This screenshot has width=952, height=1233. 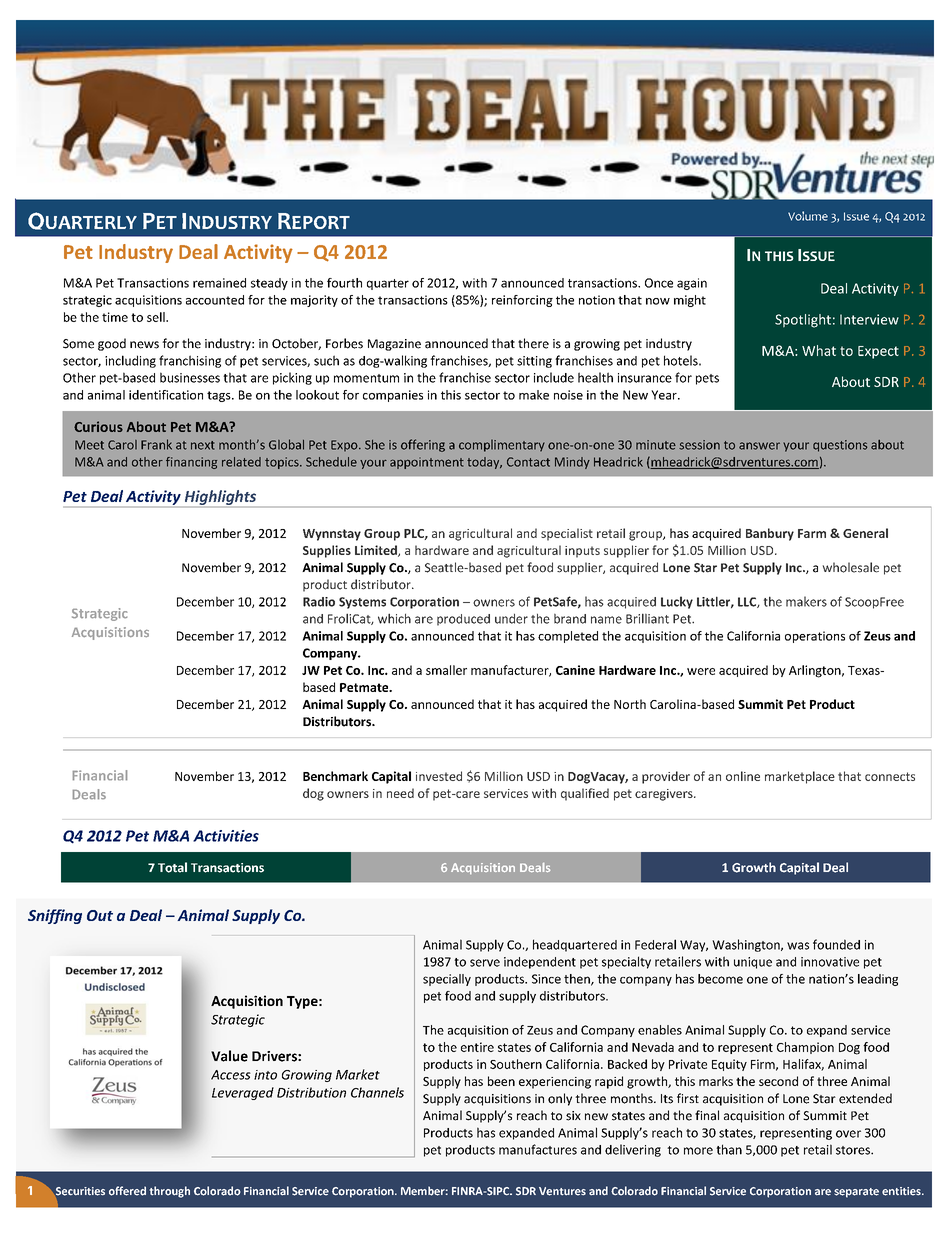 What do you see at coordinates (812, 533) in the screenshot?
I see `Farm` at bounding box center [812, 533].
